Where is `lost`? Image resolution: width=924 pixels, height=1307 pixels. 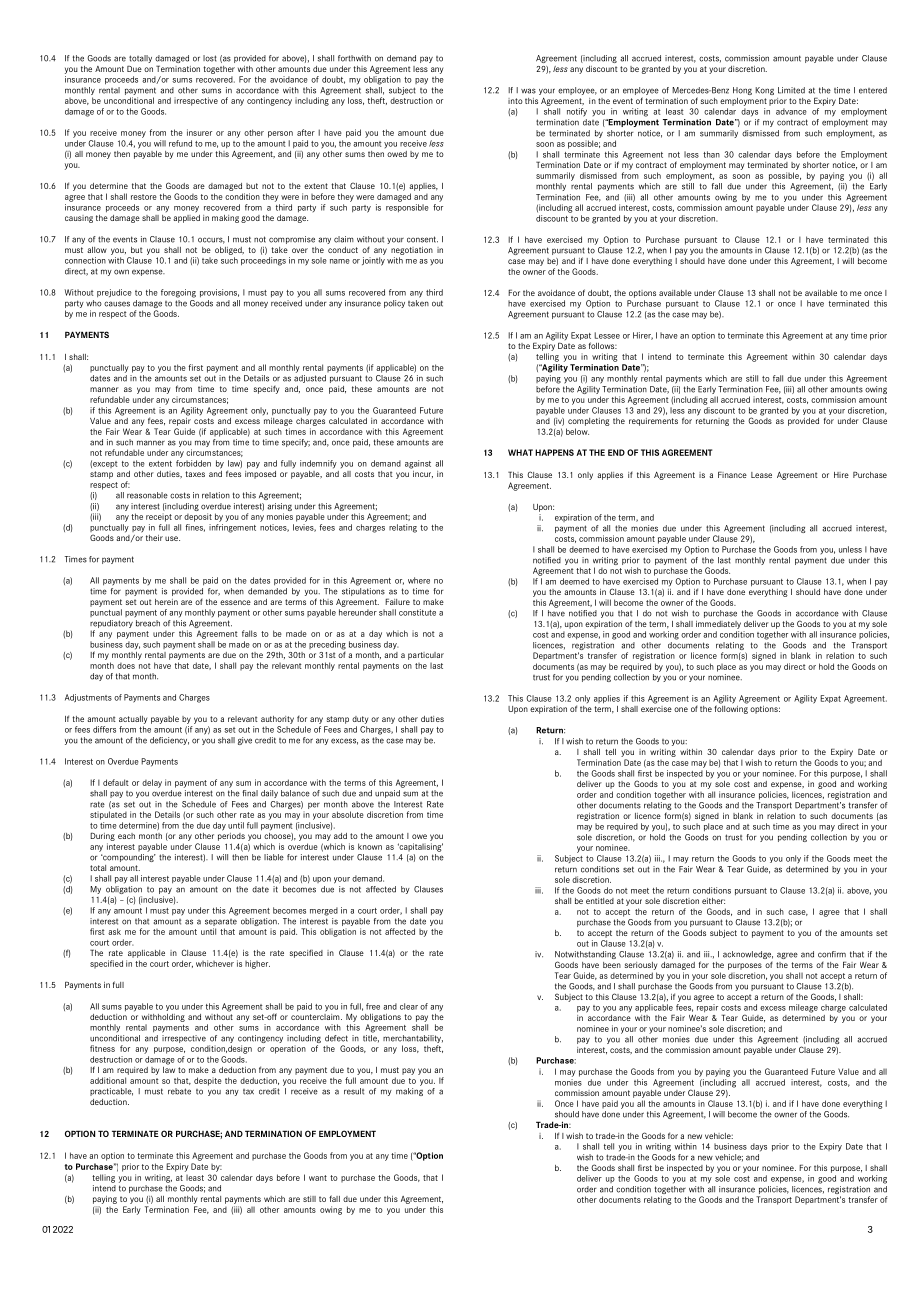 lost is located at coordinates (210, 58).
